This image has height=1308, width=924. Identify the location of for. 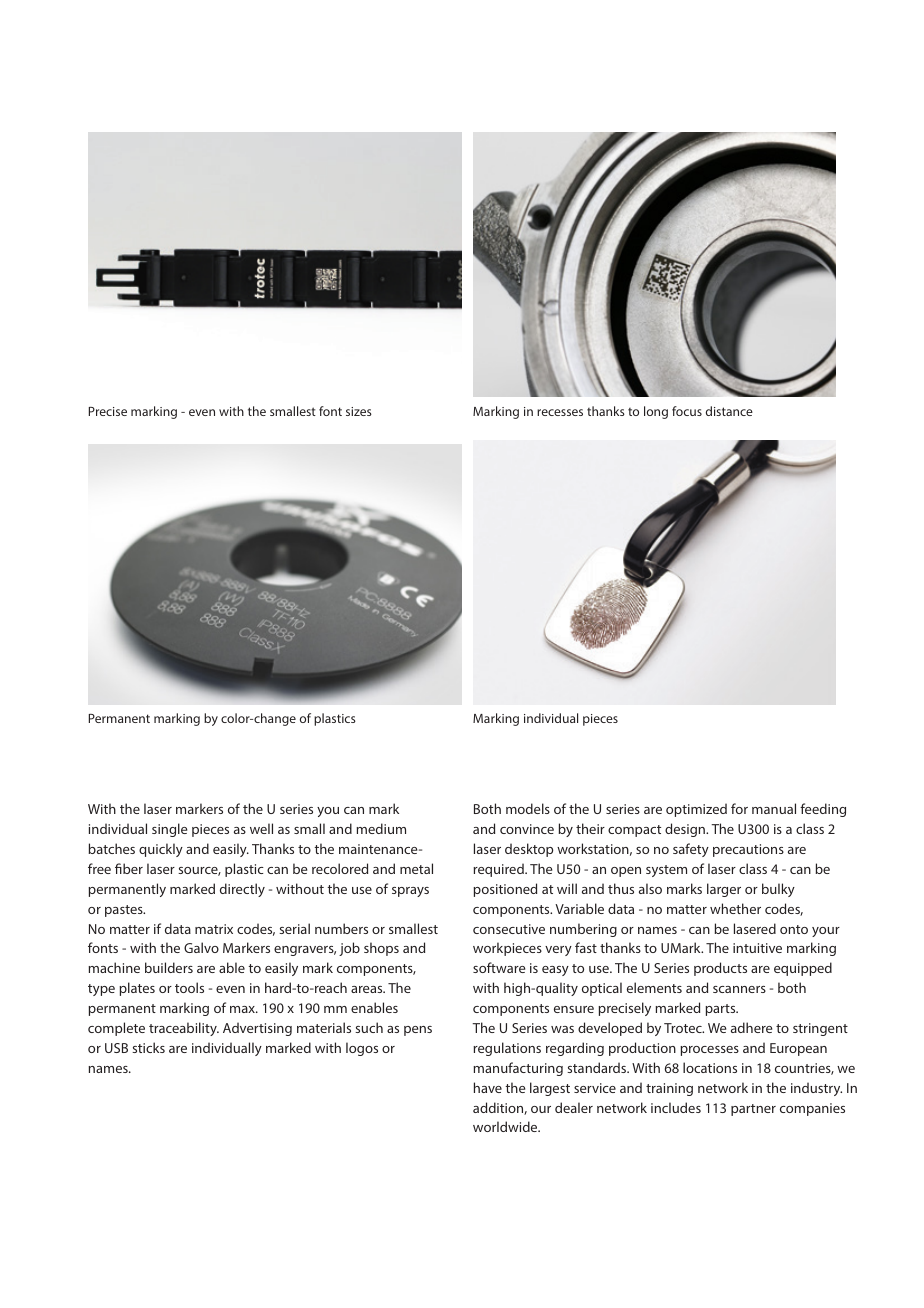
(739, 808).
